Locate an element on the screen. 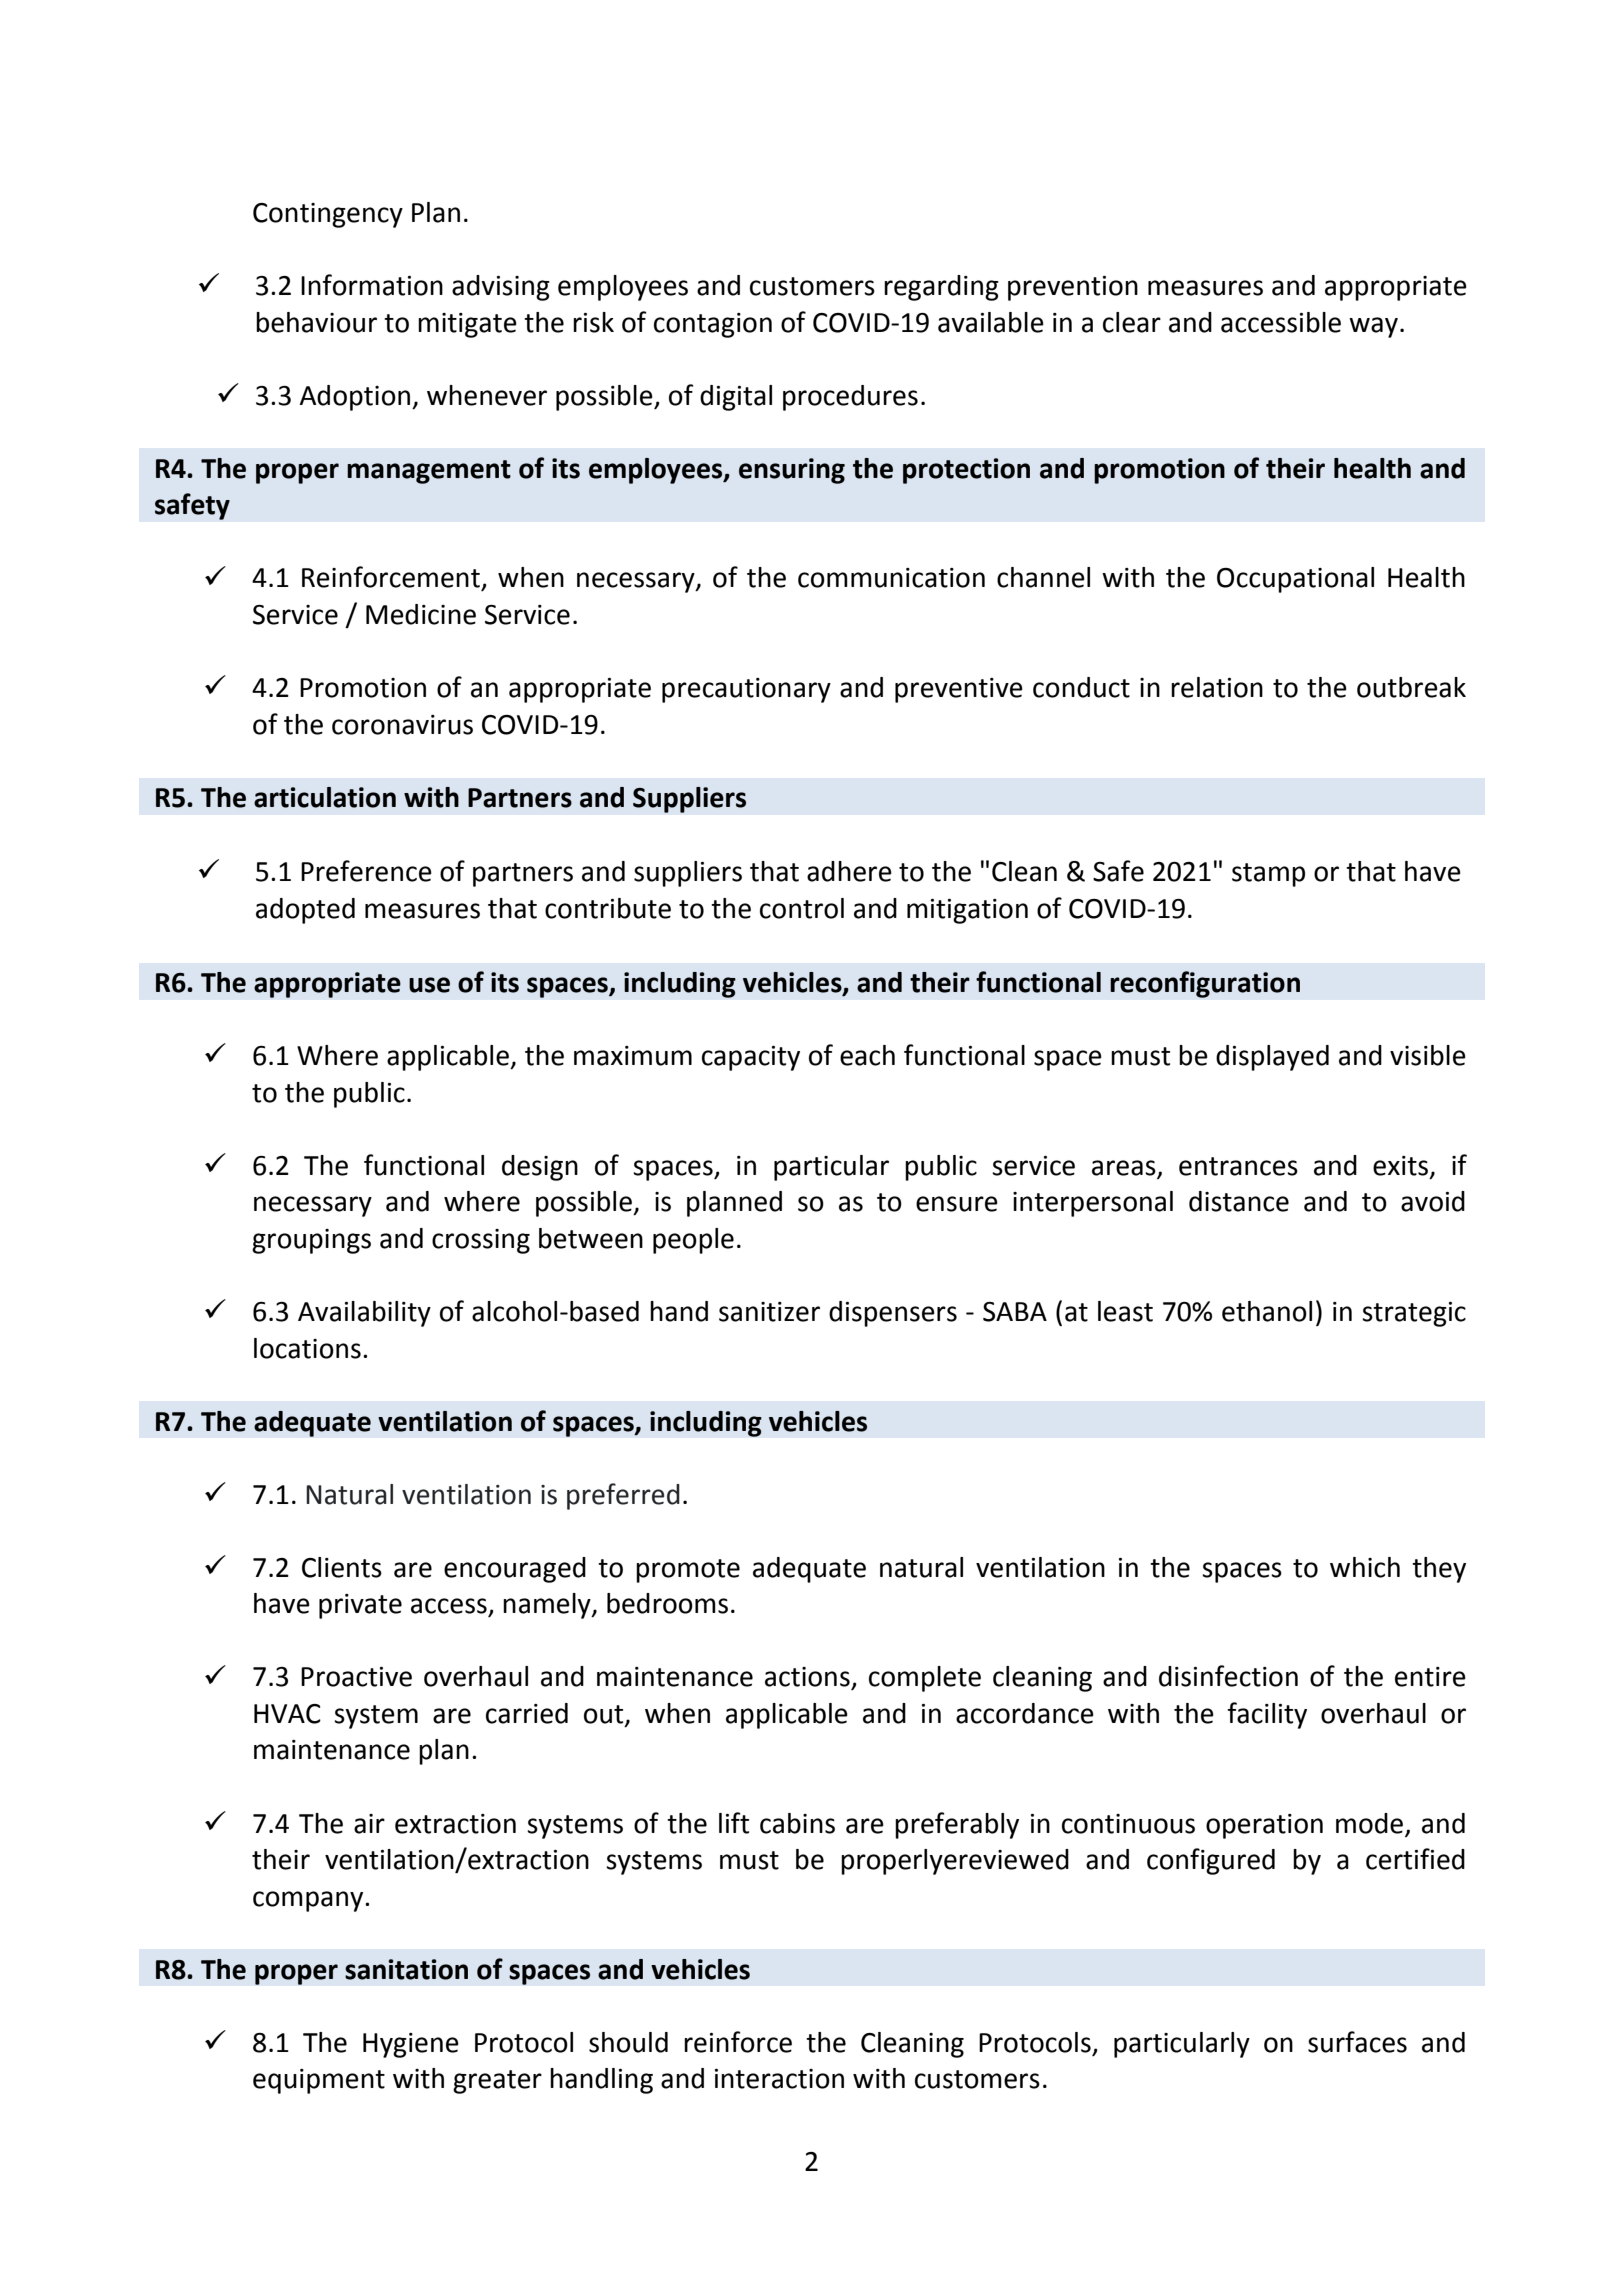 This screenshot has width=1619, height=2291. locations is located at coordinates (307, 1348).
